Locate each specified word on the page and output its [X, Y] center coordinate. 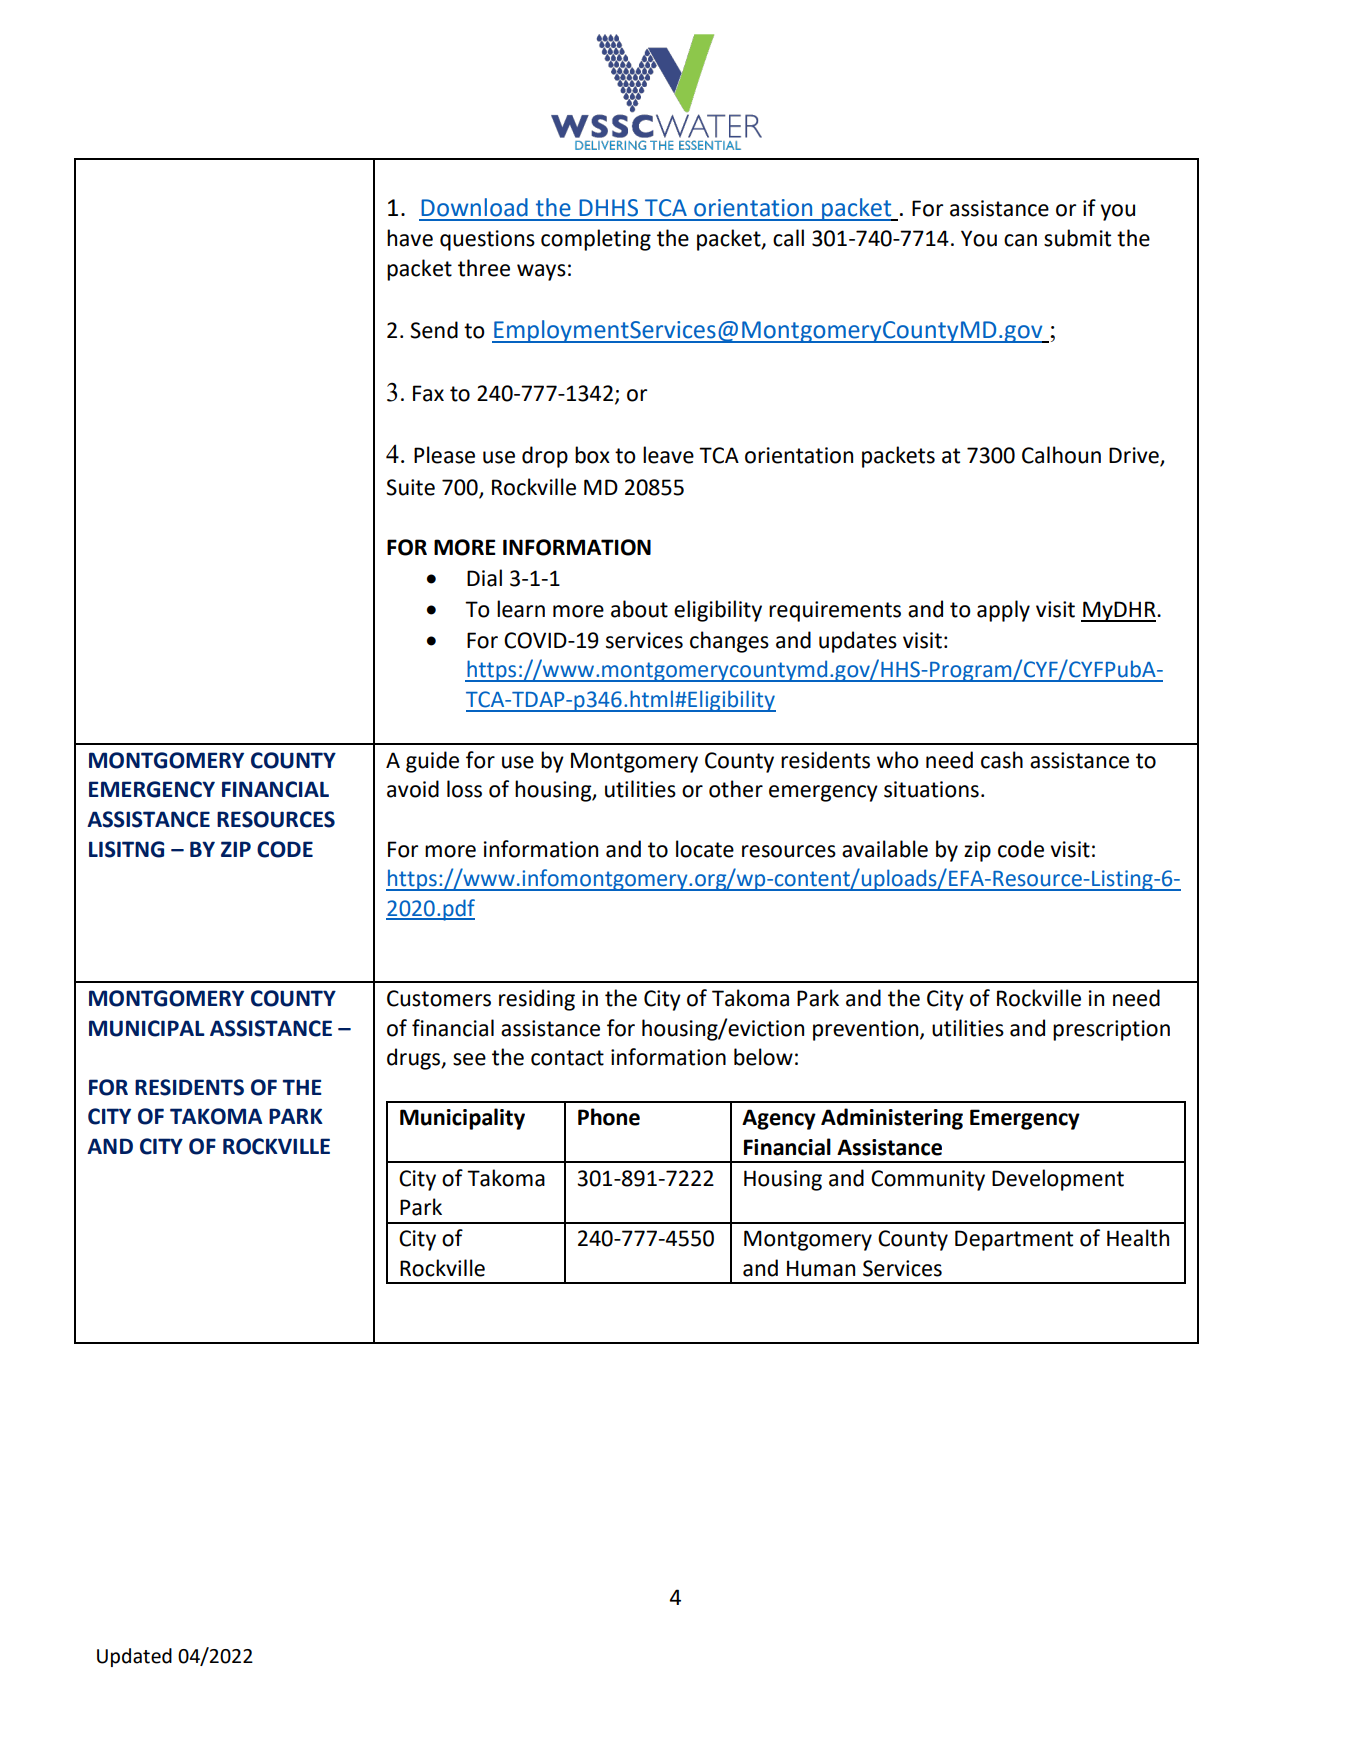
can [1020, 240]
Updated [134, 1657]
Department [1014, 1240]
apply [1003, 611]
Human [821, 1268]
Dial [484, 578]
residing [537, 1000]
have [410, 238]
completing [596, 240]
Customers [439, 998]
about [639, 609]
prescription [1111, 1030]
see [469, 1059]
